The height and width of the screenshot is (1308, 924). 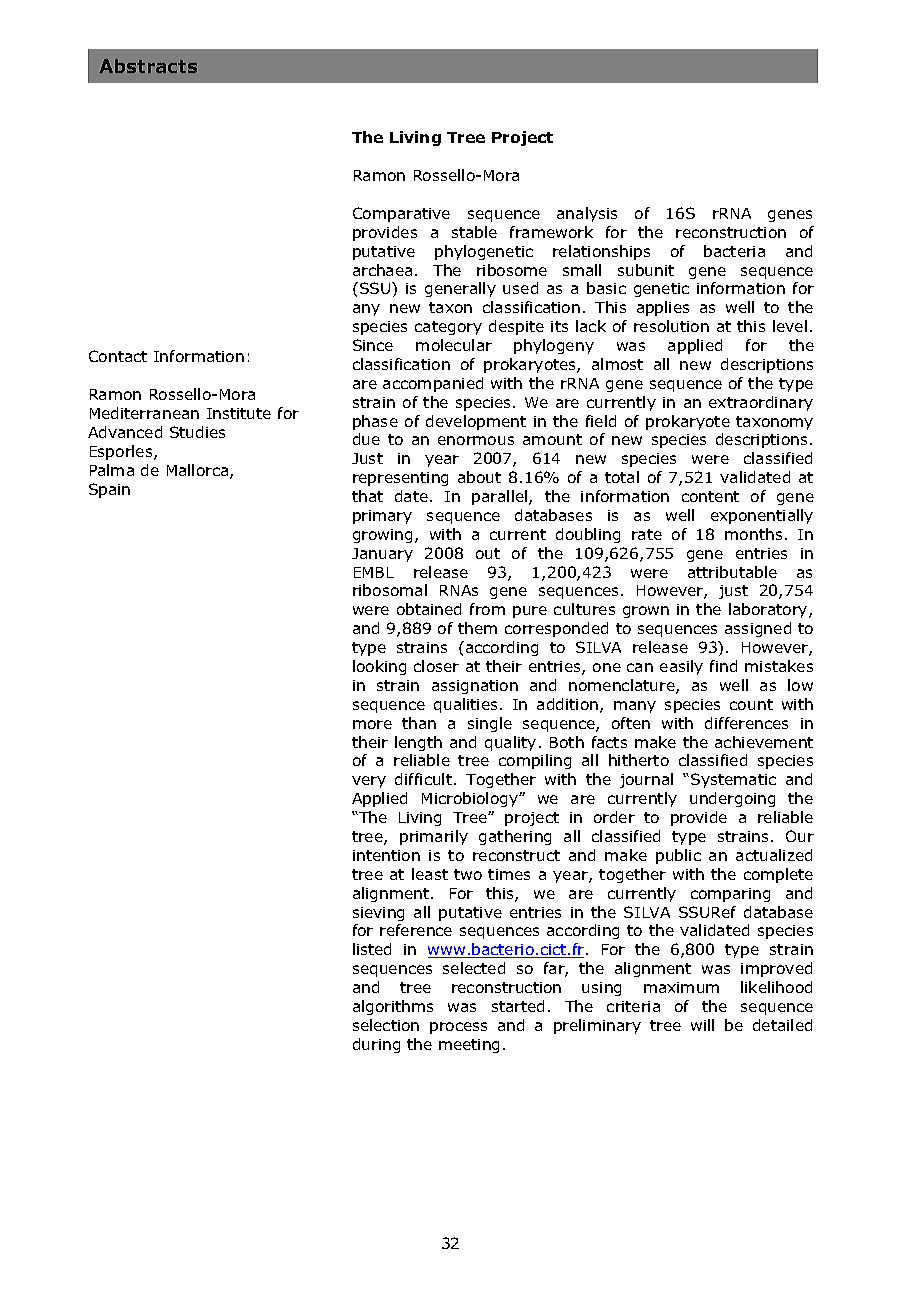 What do you see at coordinates (761, 403) in the screenshot?
I see `extraordinary` at bounding box center [761, 403].
